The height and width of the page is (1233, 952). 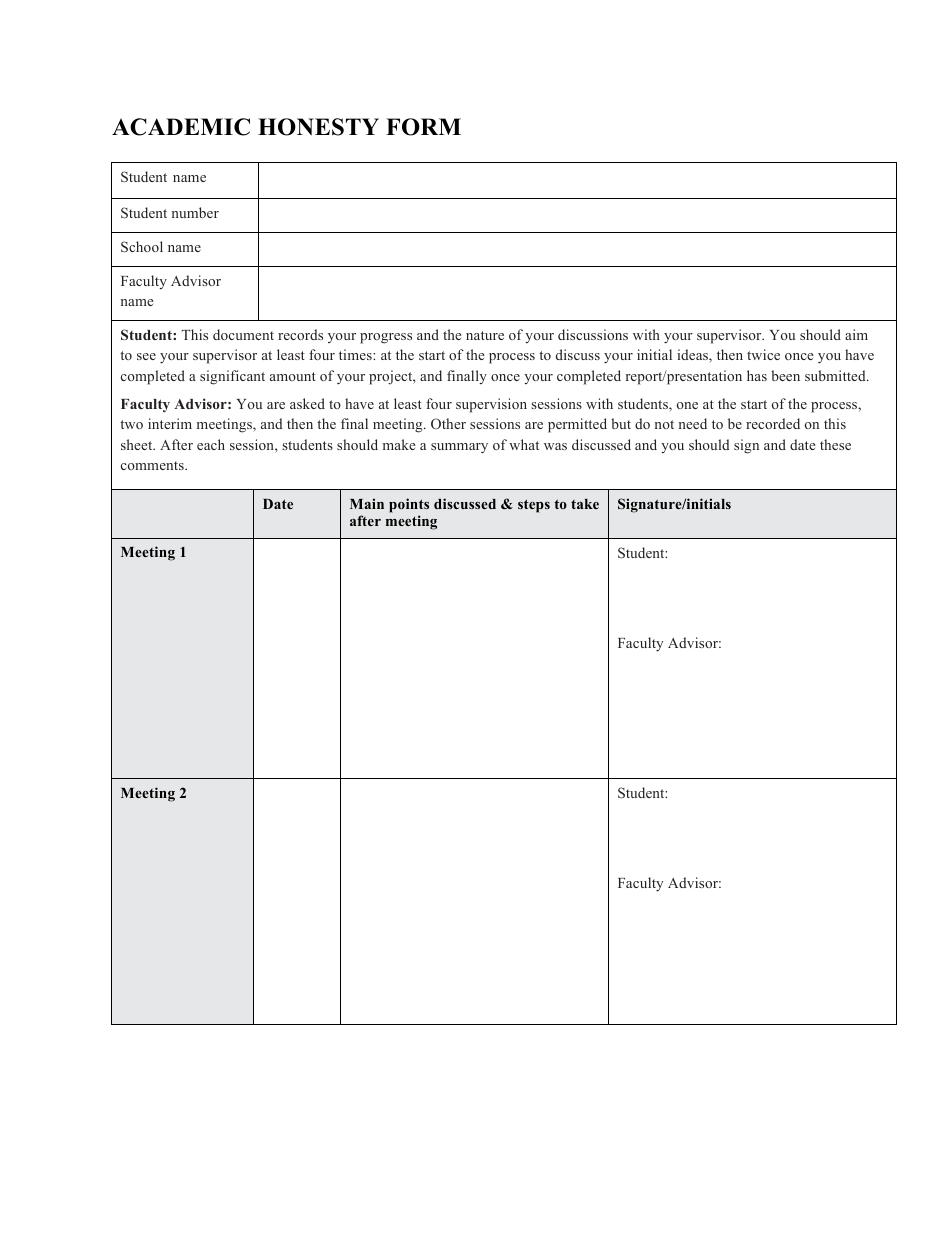 What do you see at coordinates (534, 506) in the page?
I see `steps` at bounding box center [534, 506].
